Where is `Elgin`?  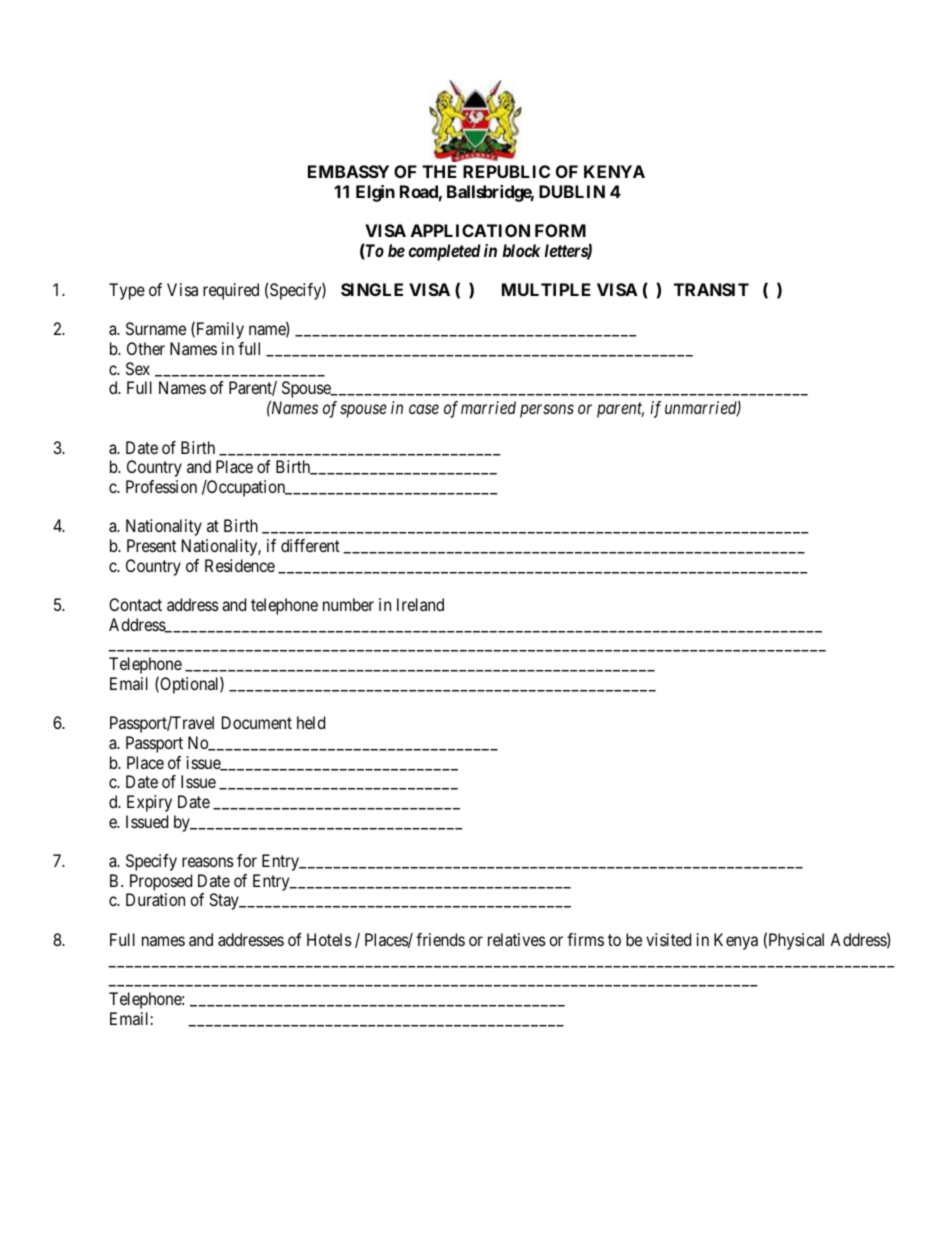
Elgin is located at coordinates (375, 193).
